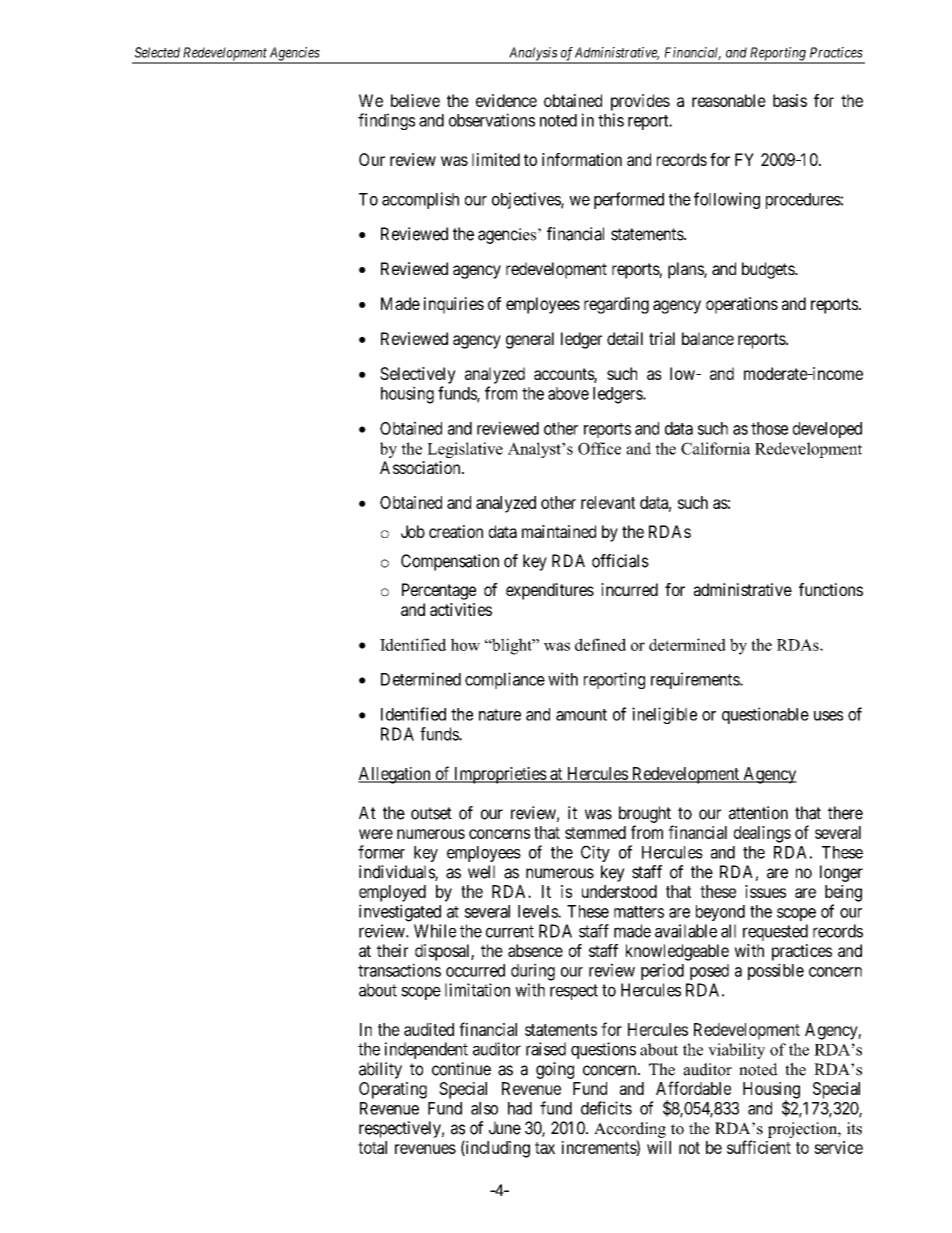 The width and height of the screenshot is (952, 1233). What do you see at coordinates (157, 52) in the screenshot?
I see `Selected` at bounding box center [157, 52].
